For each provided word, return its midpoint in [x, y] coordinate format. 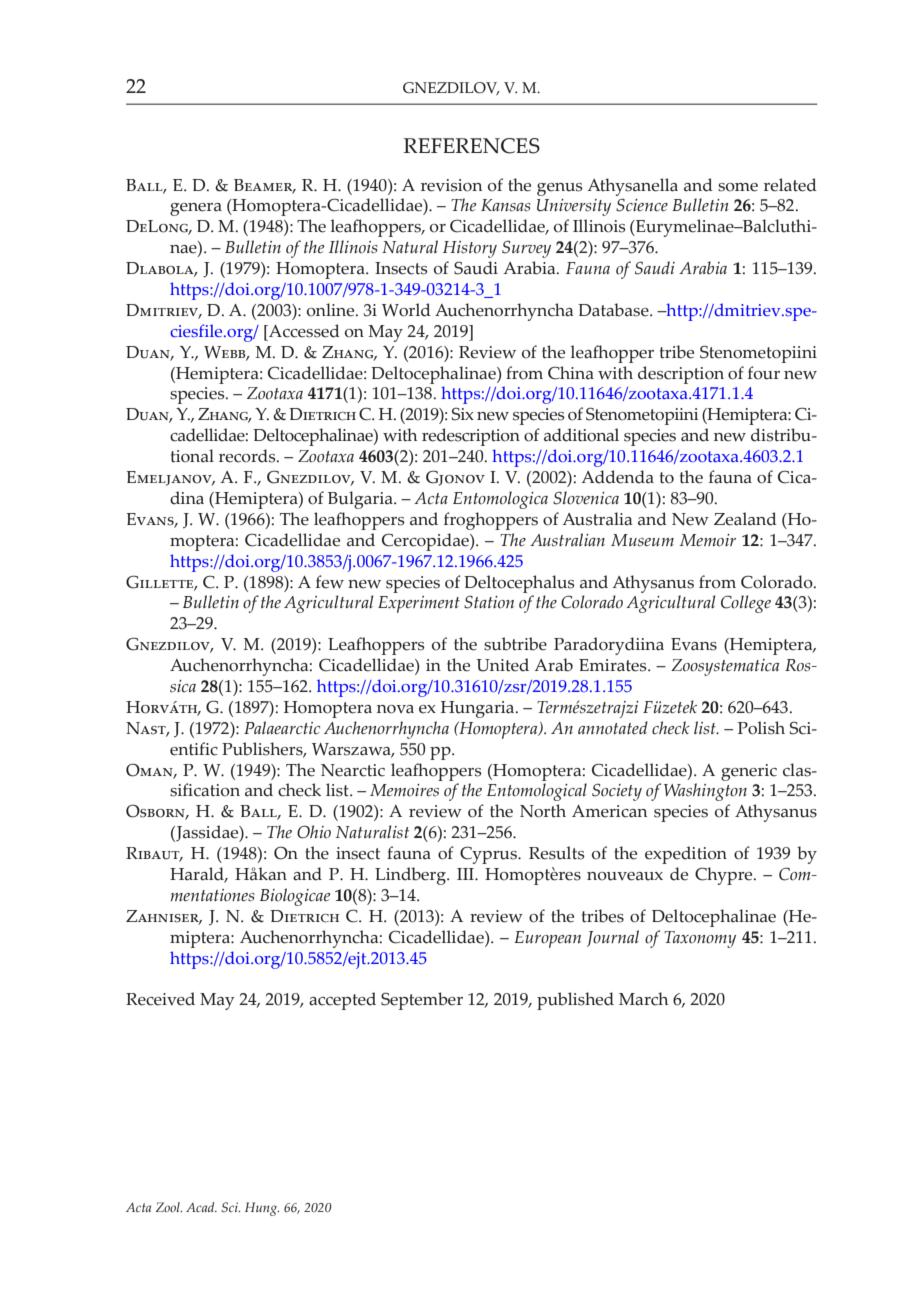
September [422, 1001]
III [466, 874]
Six [463, 414]
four [764, 373]
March [643, 999]
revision [451, 185]
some [738, 187]
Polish [761, 728]
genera [196, 209]
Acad [201, 1207]
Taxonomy [700, 939]
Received [160, 999]
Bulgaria [361, 500]
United [502, 665]
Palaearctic [282, 728]
